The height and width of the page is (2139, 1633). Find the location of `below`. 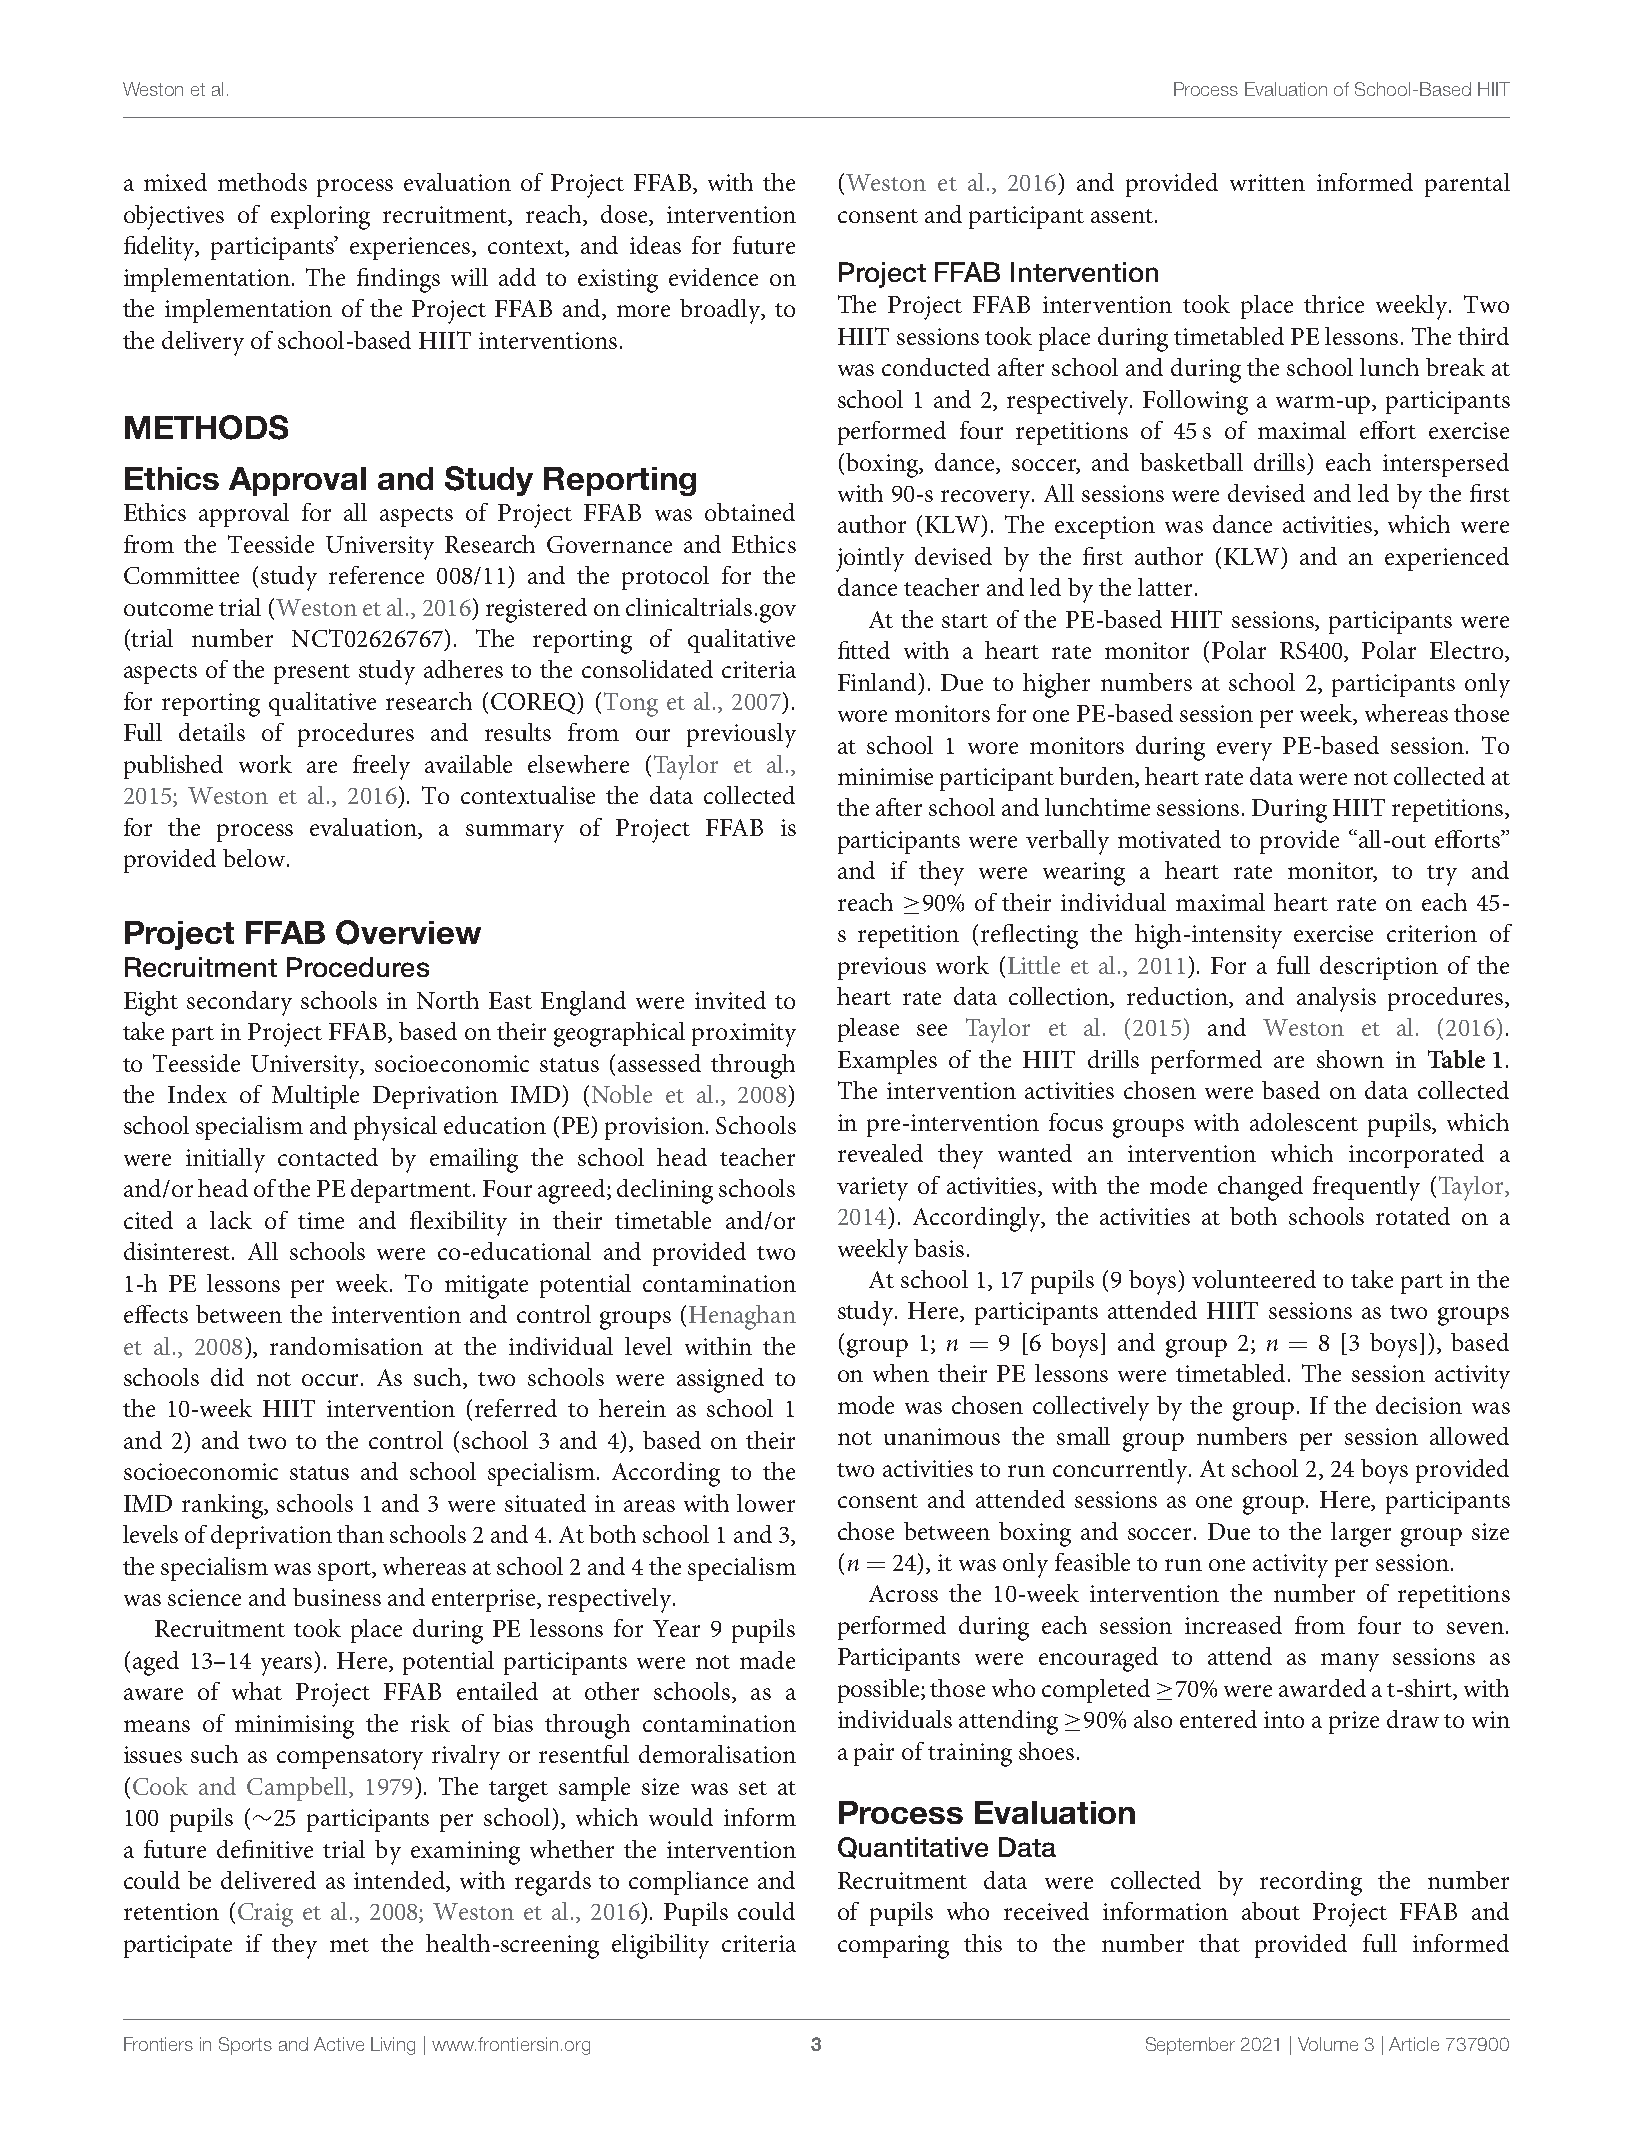

below is located at coordinates (254, 858).
